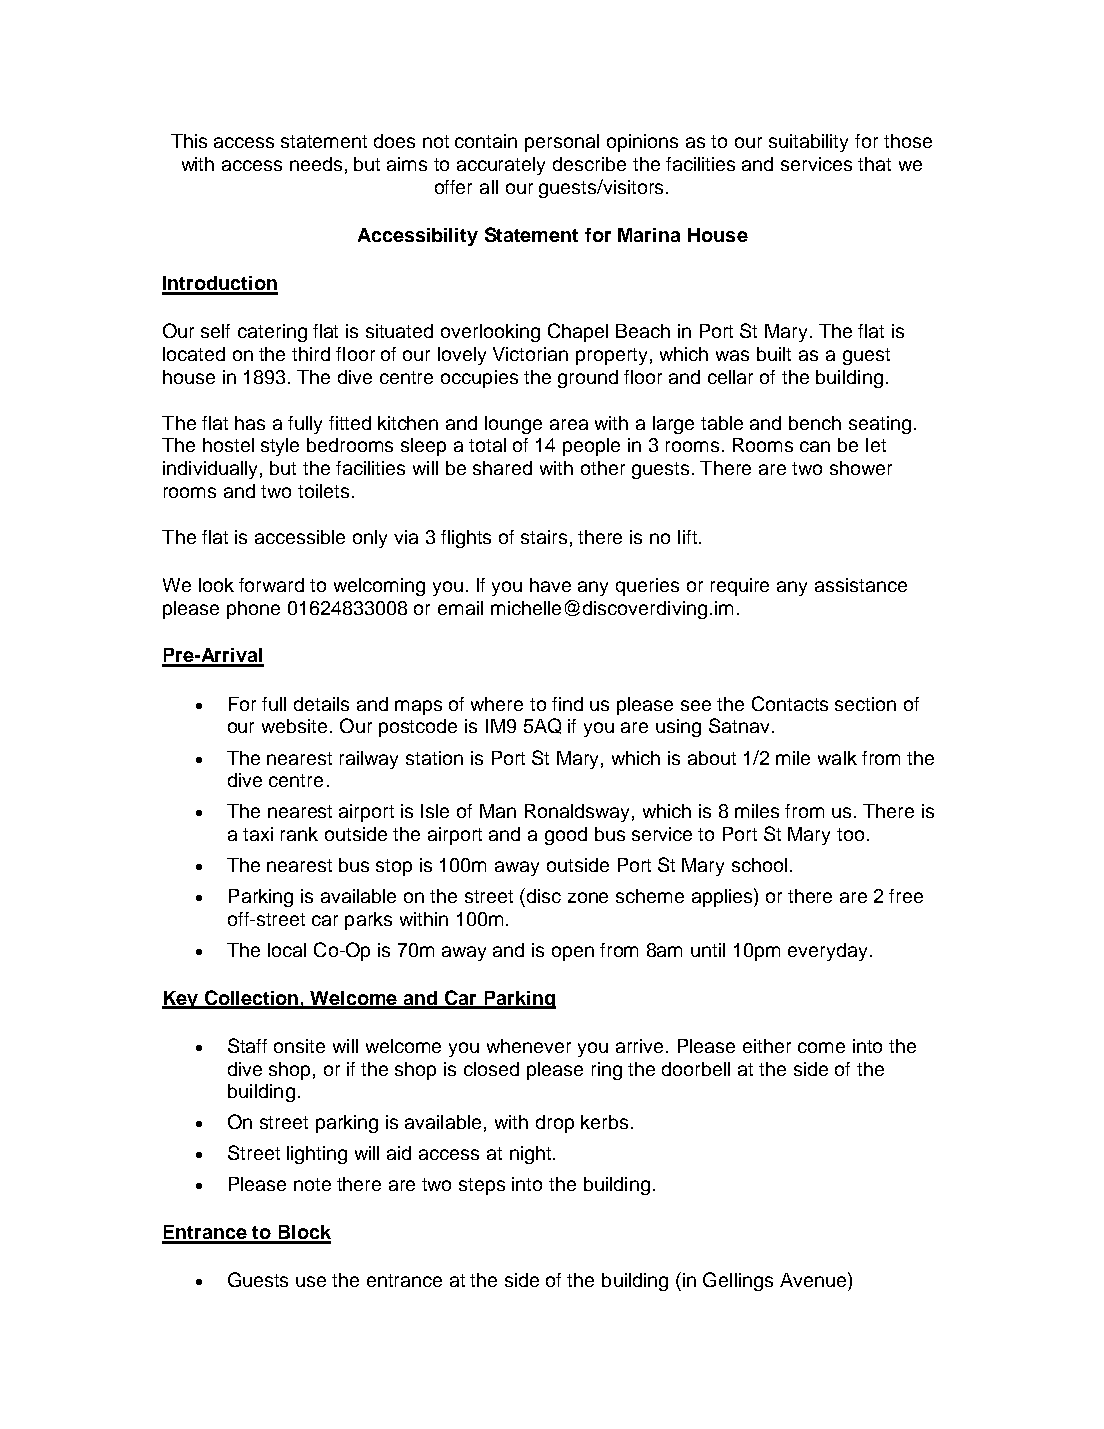 The image size is (1104, 1429). I want to click on personal, so click(562, 143).
